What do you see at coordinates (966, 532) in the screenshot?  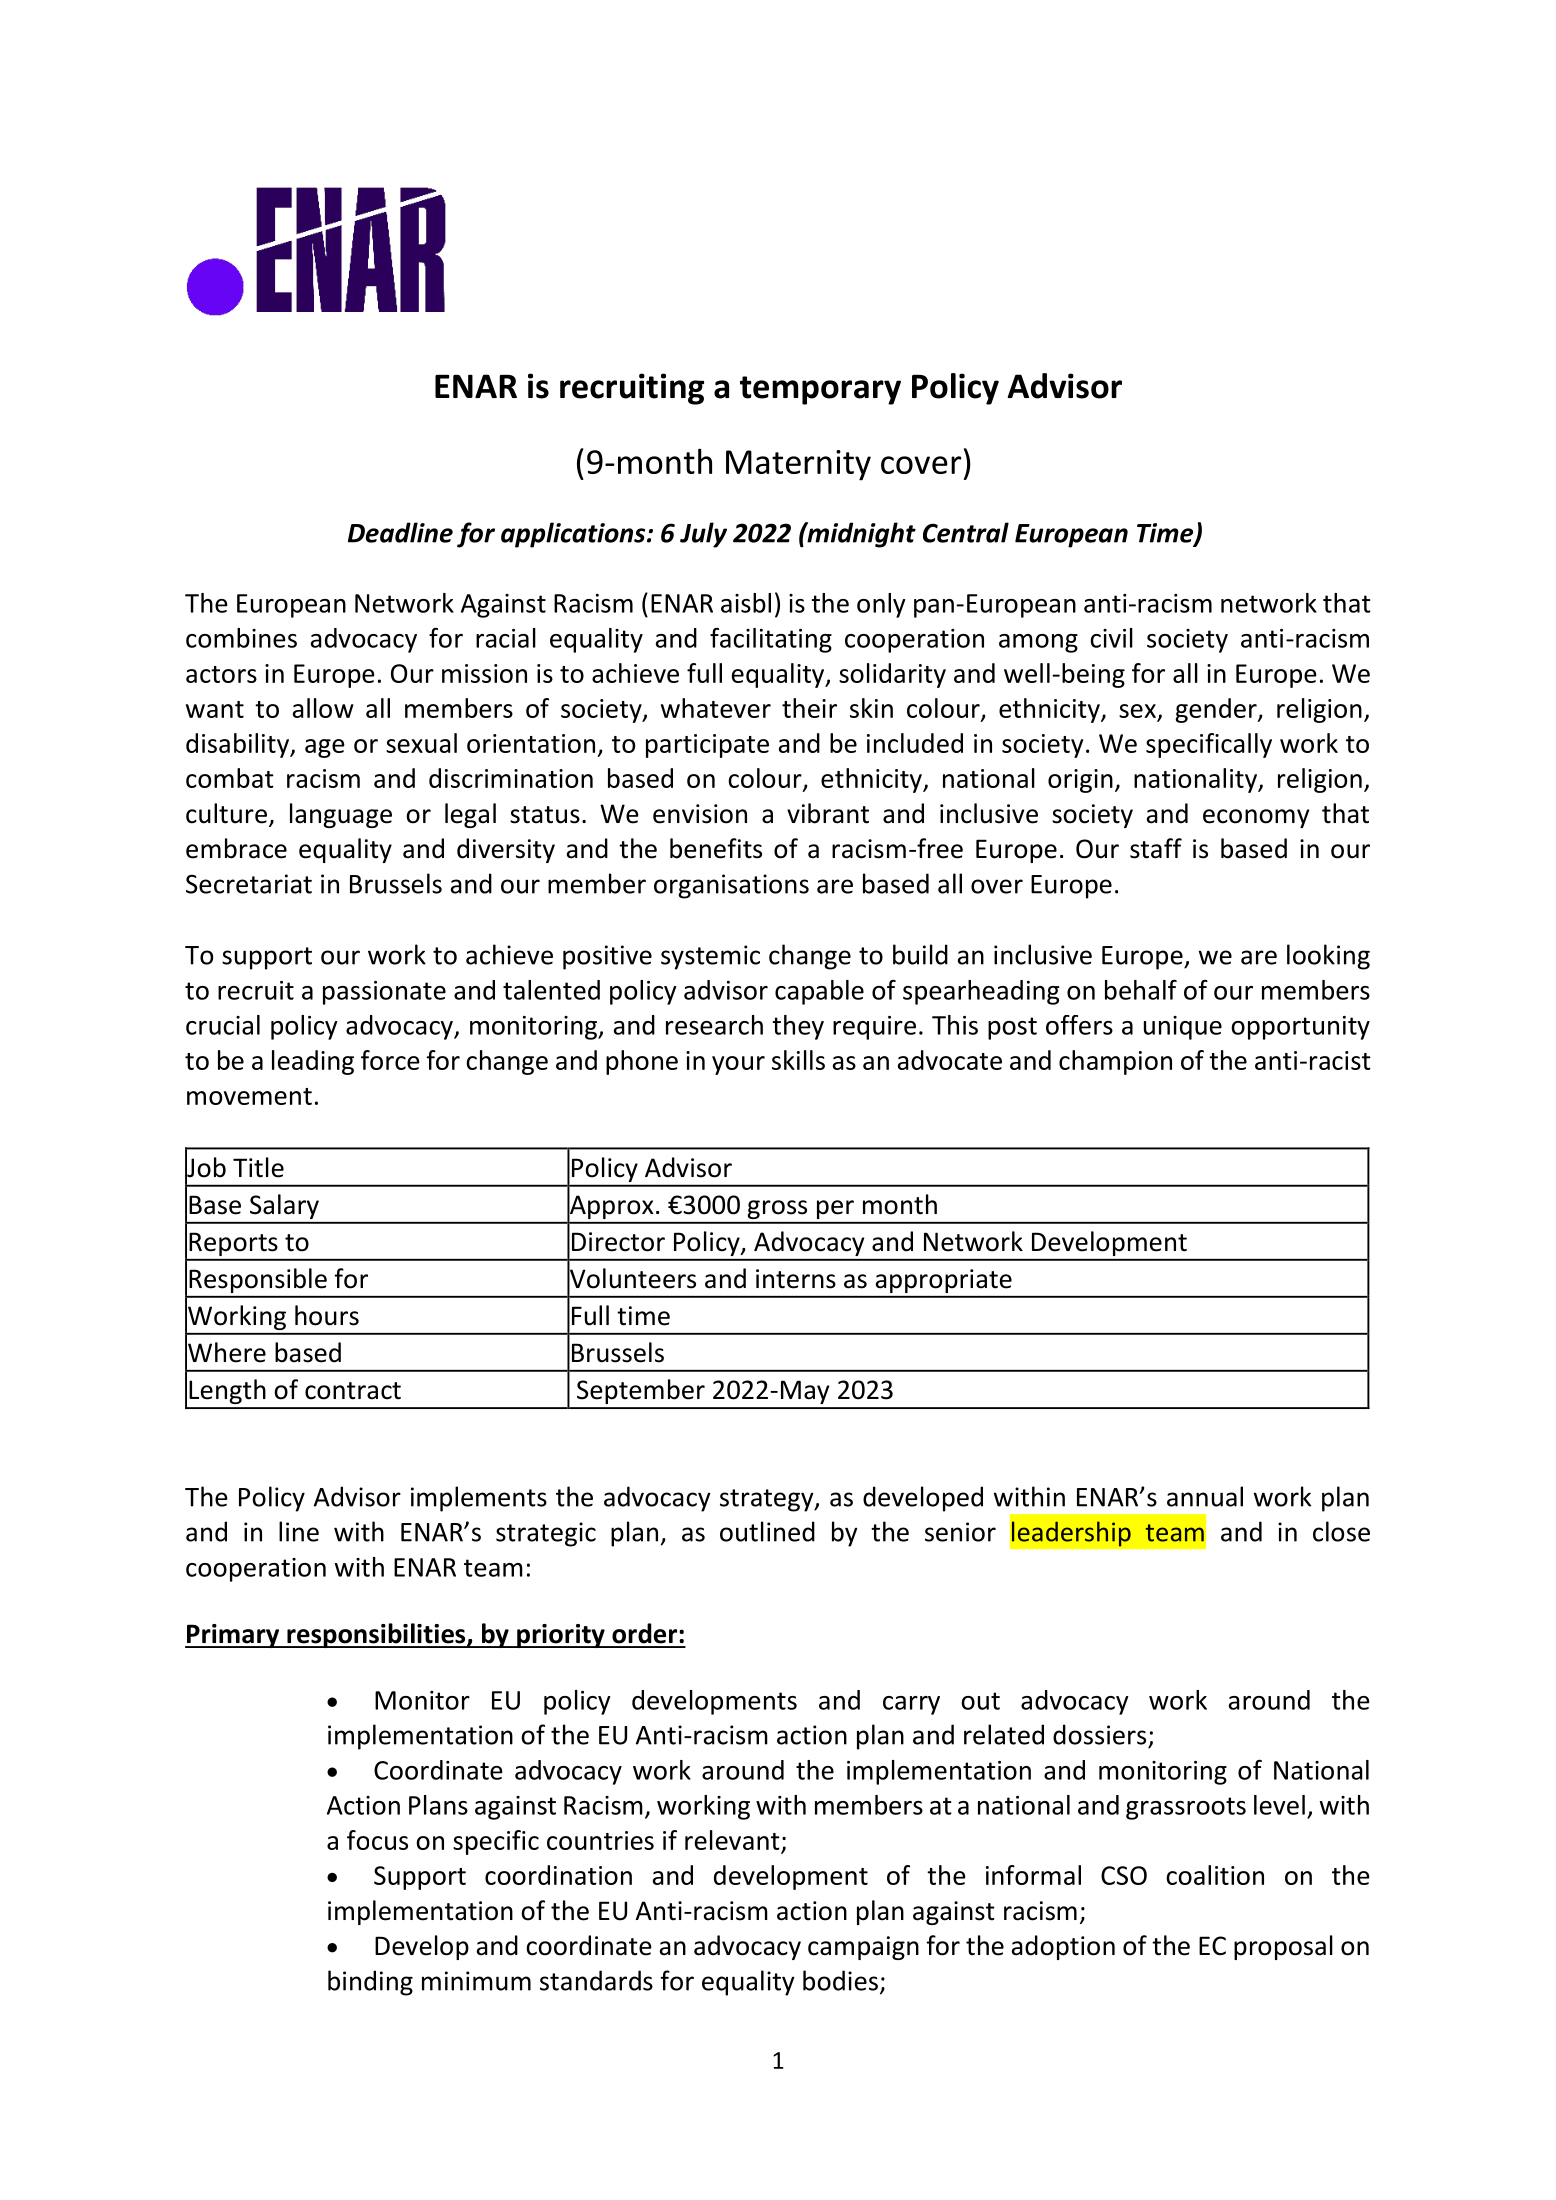 I see `Central` at bounding box center [966, 532].
